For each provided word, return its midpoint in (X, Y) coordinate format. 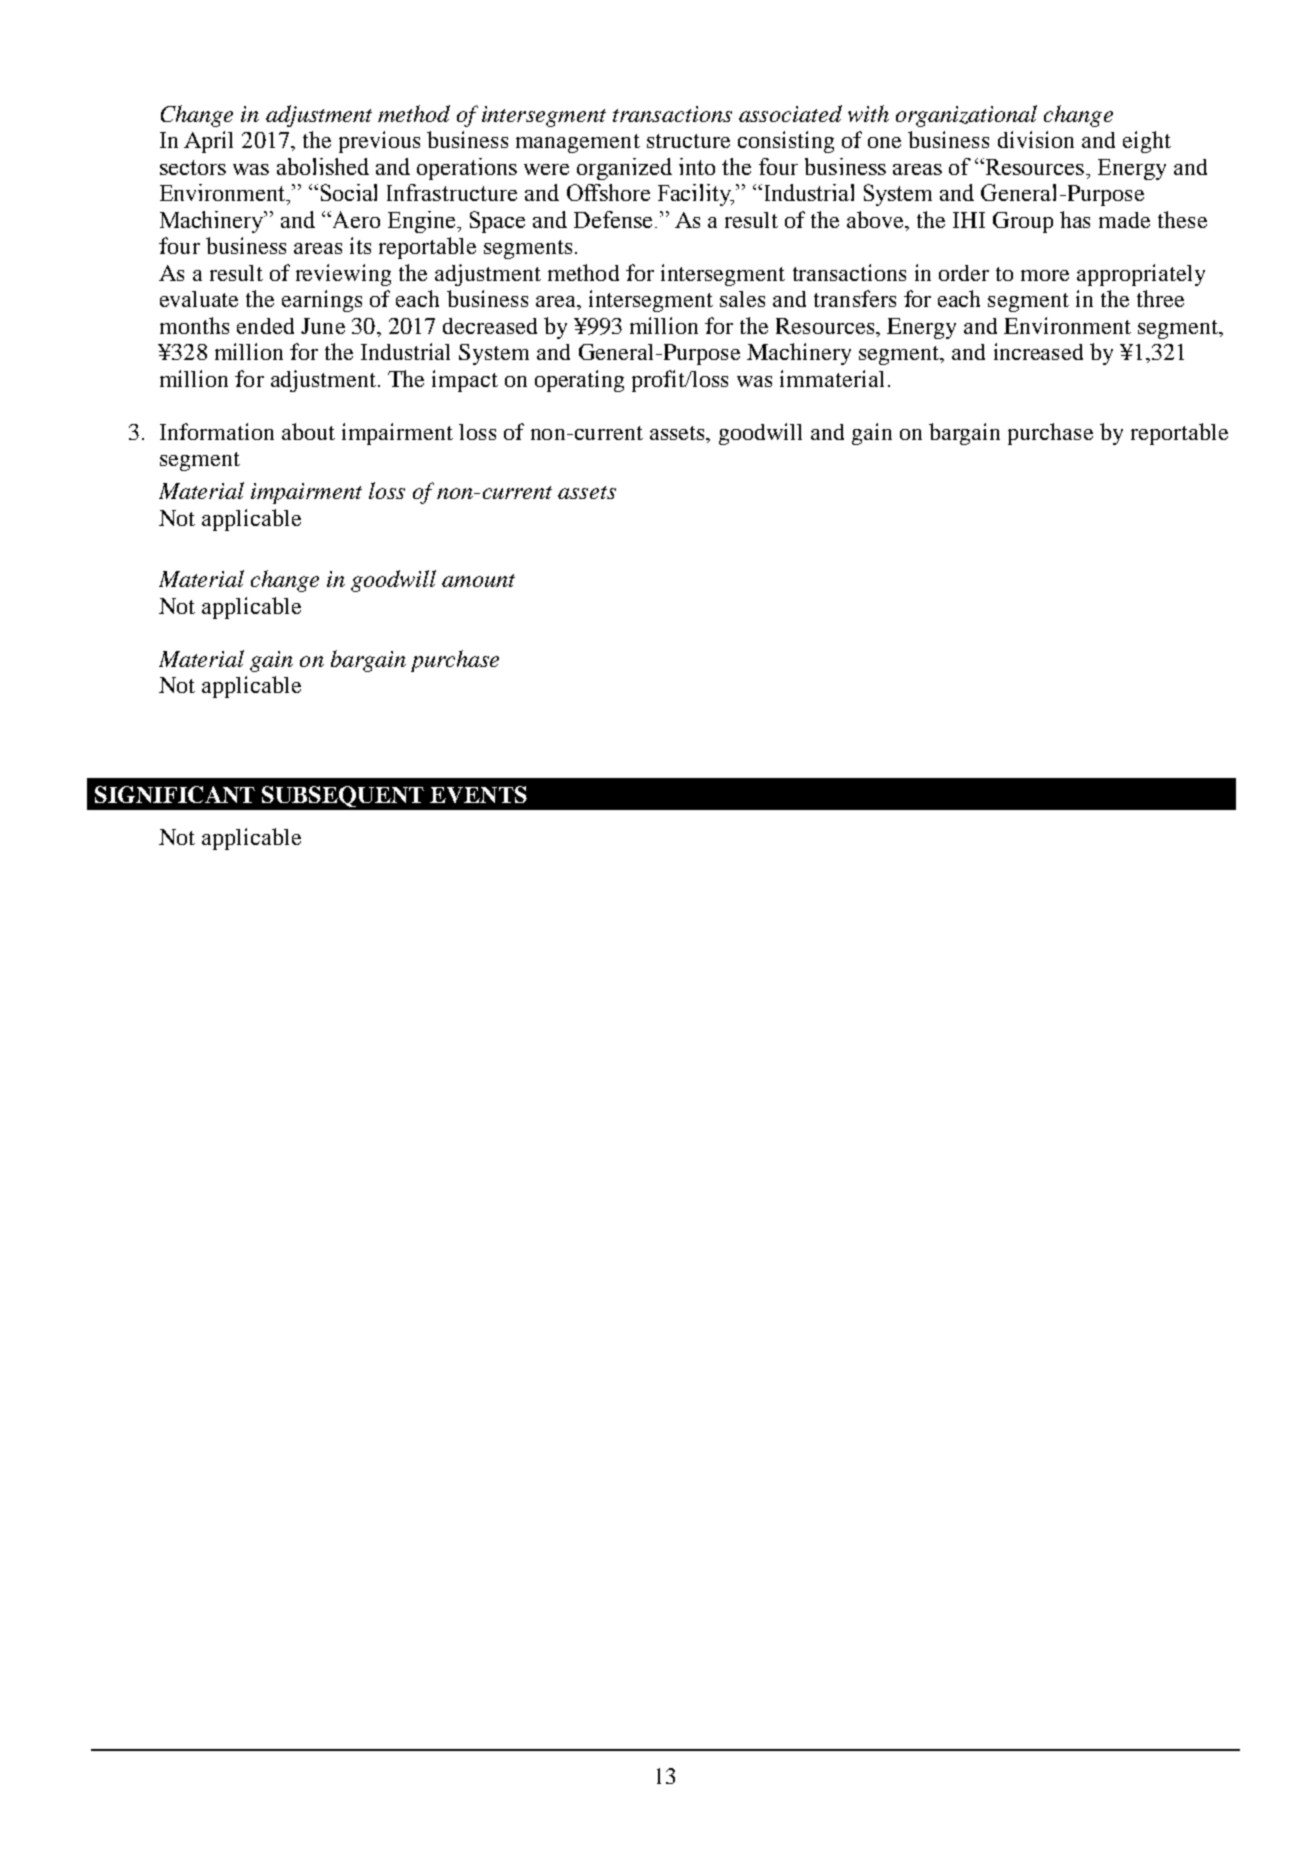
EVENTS (478, 794)
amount (478, 580)
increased (1038, 351)
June (323, 326)
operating (579, 381)
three (1160, 298)
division (1036, 139)
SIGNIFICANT (175, 794)
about (308, 431)
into (697, 166)
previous (379, 142)
